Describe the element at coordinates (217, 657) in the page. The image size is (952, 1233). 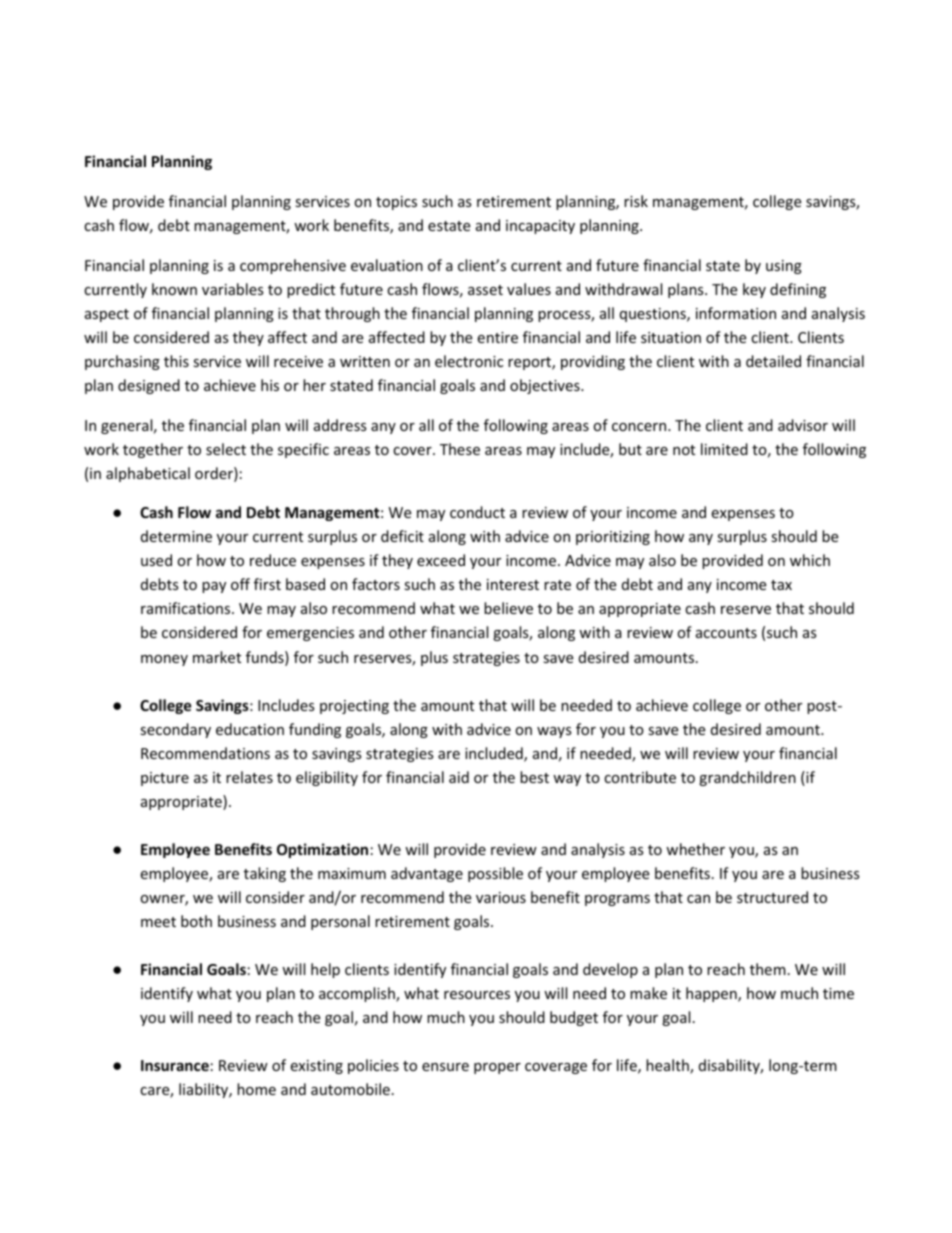
I see `market` at that location.
